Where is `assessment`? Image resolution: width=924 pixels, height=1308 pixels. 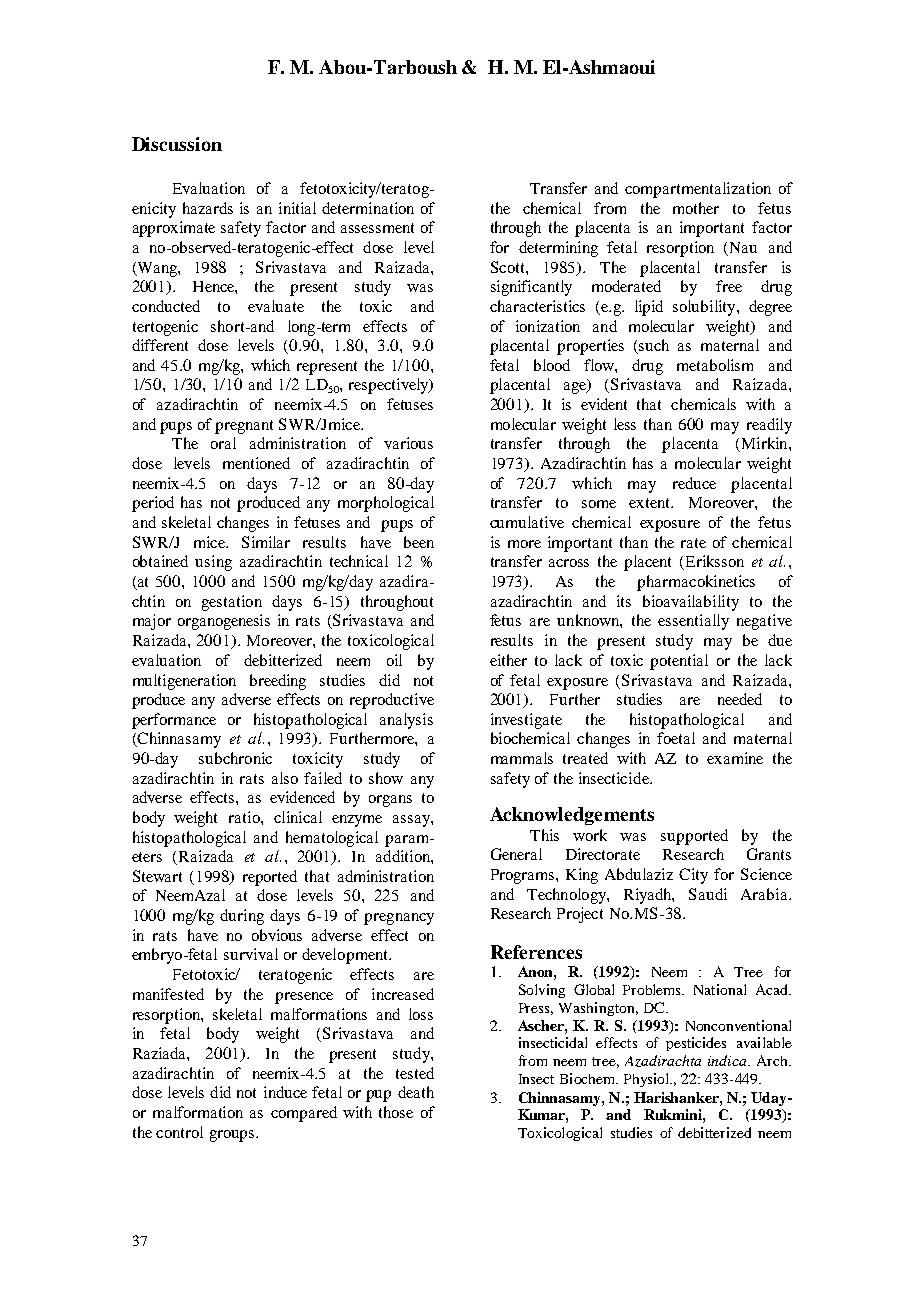
assessment is located at coordinates (377, 228).
